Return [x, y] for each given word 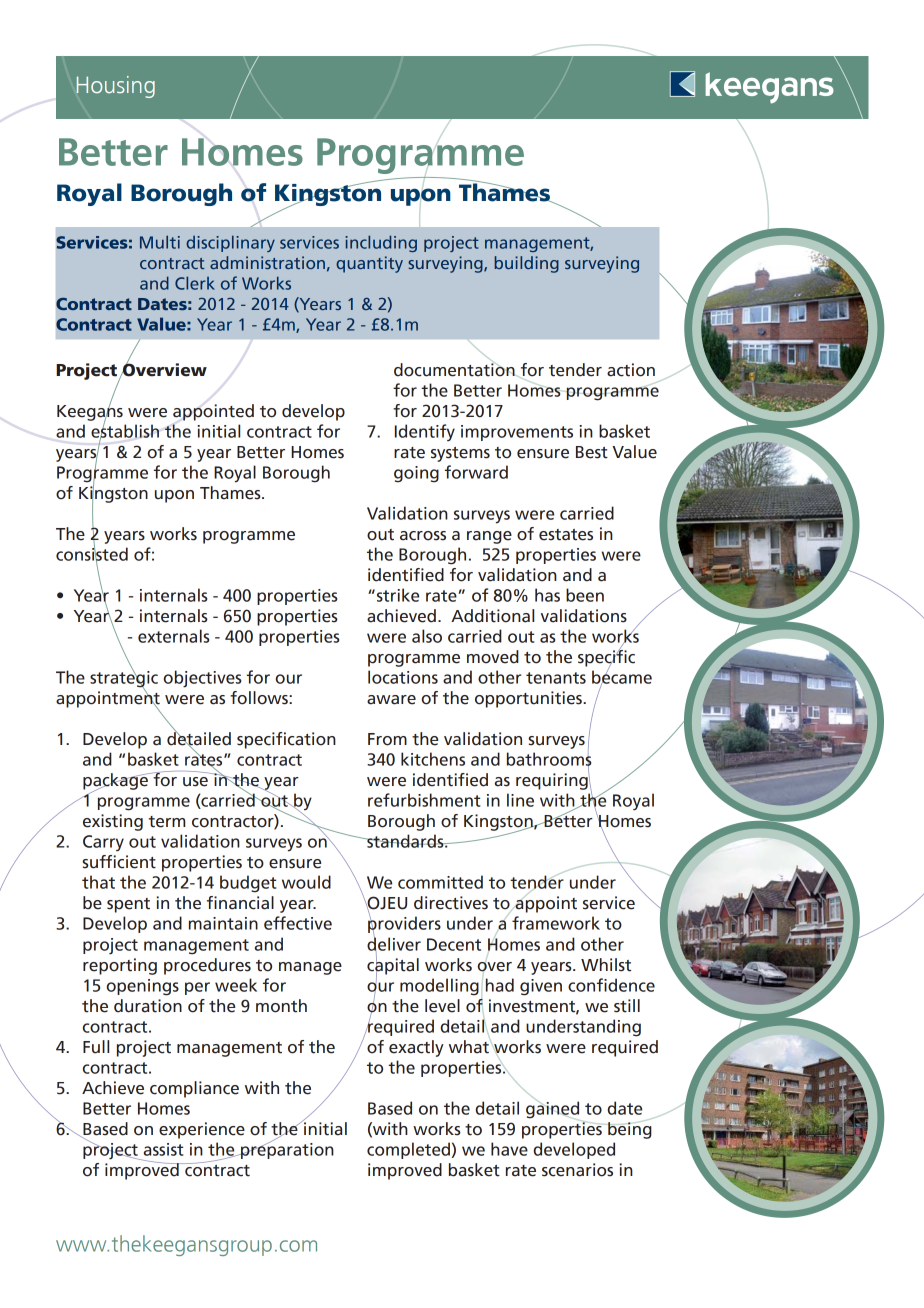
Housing [115, 87]
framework [556, 923]
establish [125, 431]
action [631, 370]
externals [173, 636]
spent [128, 905]
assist [164, 1149]
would [306, 882]
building [527, 264]
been [585, 595]
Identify [425, 432]
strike [398, 595]
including [381, 243]
